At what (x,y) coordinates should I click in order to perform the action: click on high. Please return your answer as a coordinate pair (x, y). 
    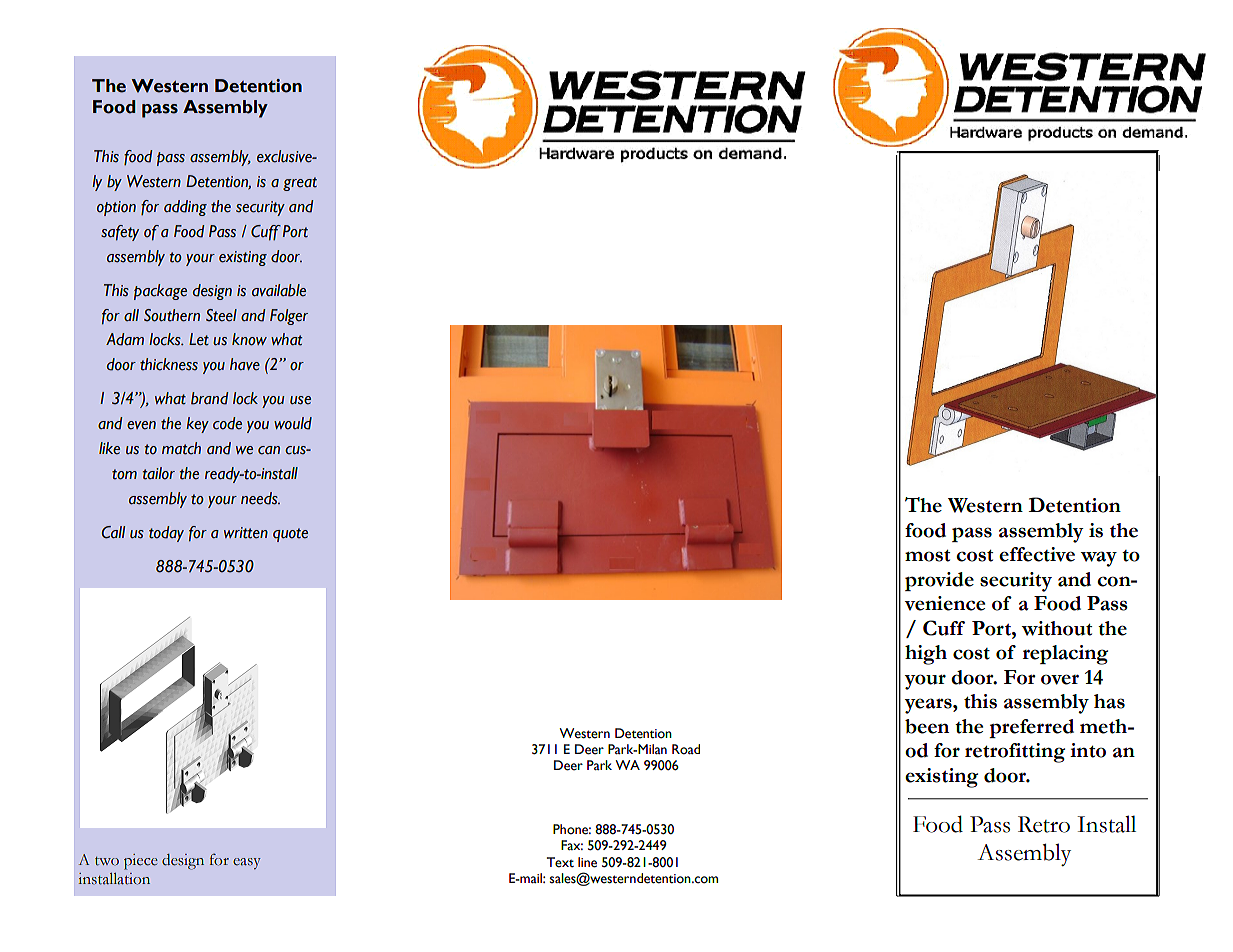
    Looking at the image, I should click on (926, 655).
